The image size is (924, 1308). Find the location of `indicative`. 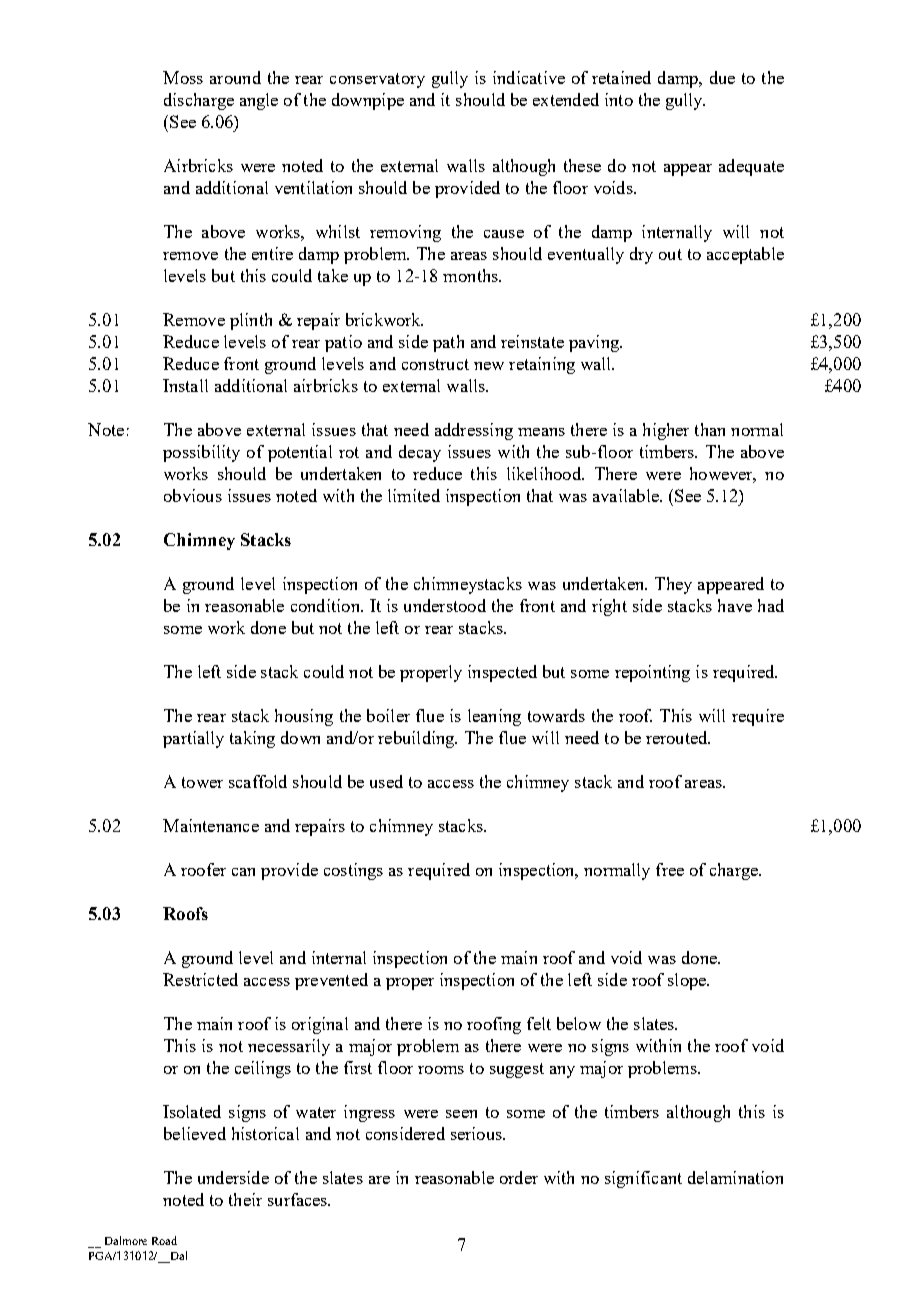

indicative is located at coordinates (529, 77).
